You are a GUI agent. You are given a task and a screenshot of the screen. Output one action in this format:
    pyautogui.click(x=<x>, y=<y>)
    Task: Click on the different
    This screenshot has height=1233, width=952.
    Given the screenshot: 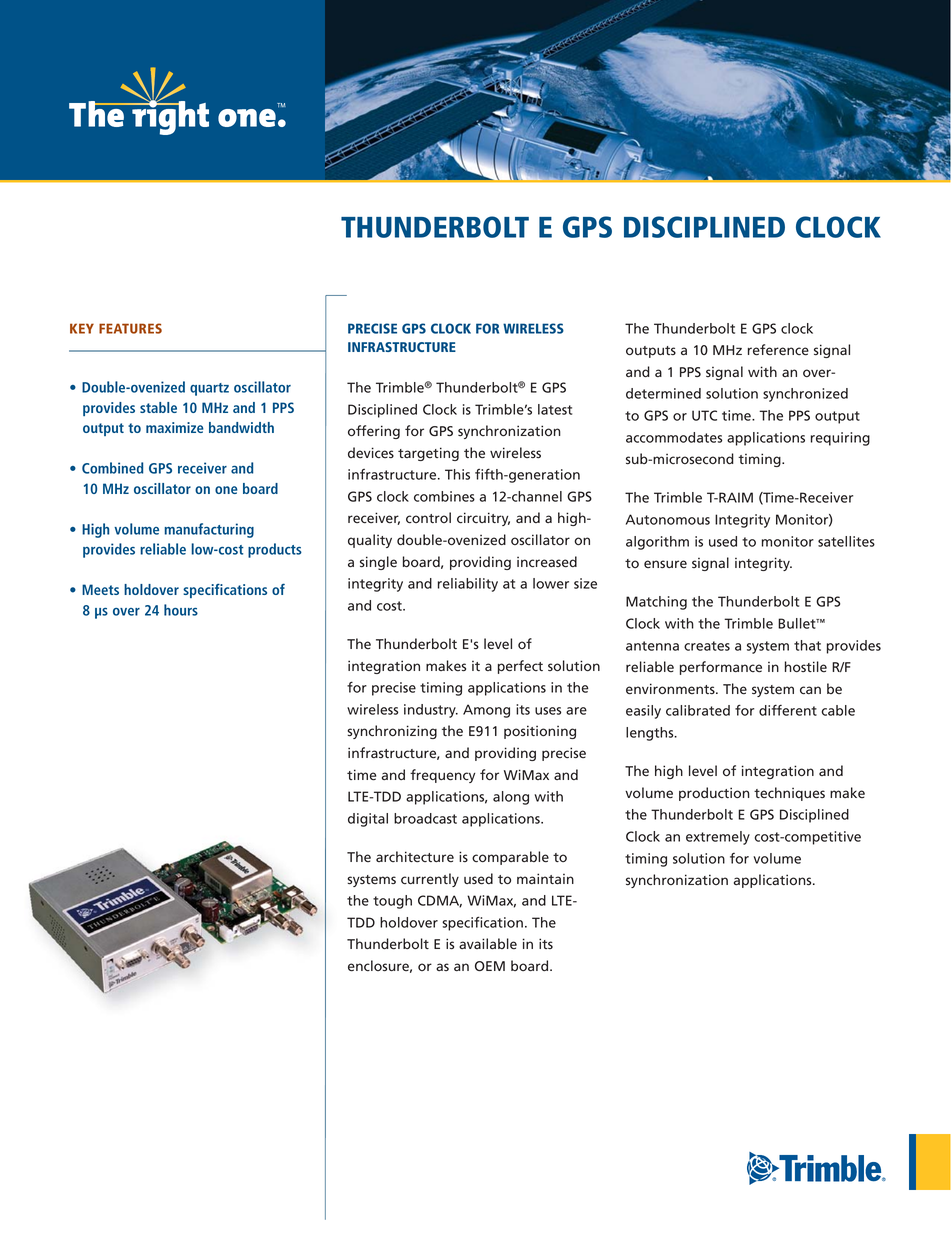 What is the action you would take?
    pyautogui.click(x=788, y=710)
